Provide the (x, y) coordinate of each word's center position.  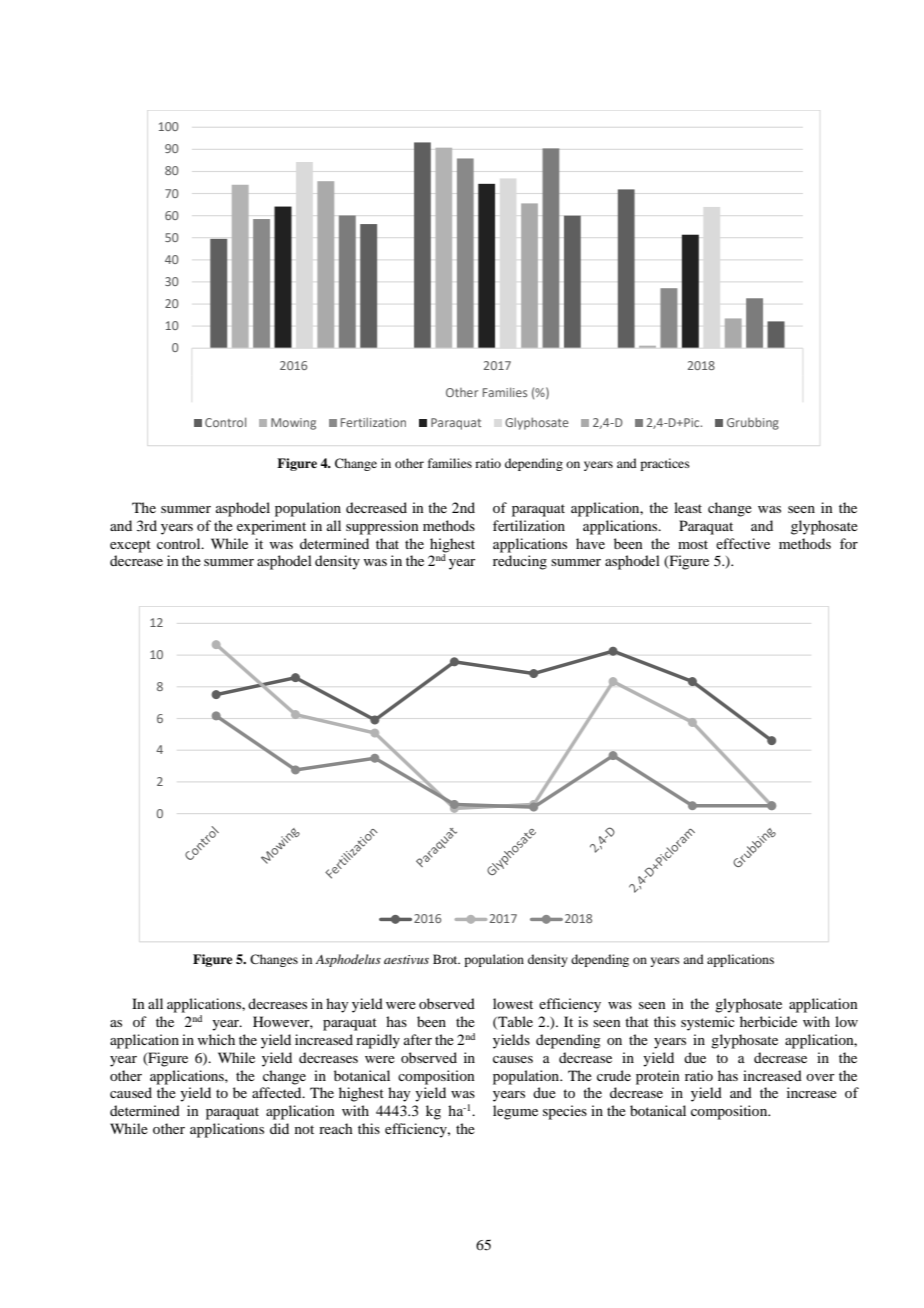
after (418, 1039)
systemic (708, 1023)
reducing (520, 562)
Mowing (293, 424)
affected (278, 1092)
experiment (271, 527)
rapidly (378, 1041)
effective (743, 543)
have (590, 543)
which (216, 1039)
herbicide (768, 1021)
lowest (513, 1003)
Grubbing (753, 423)
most (693, 544)
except (130, 546)
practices (665, 464)
